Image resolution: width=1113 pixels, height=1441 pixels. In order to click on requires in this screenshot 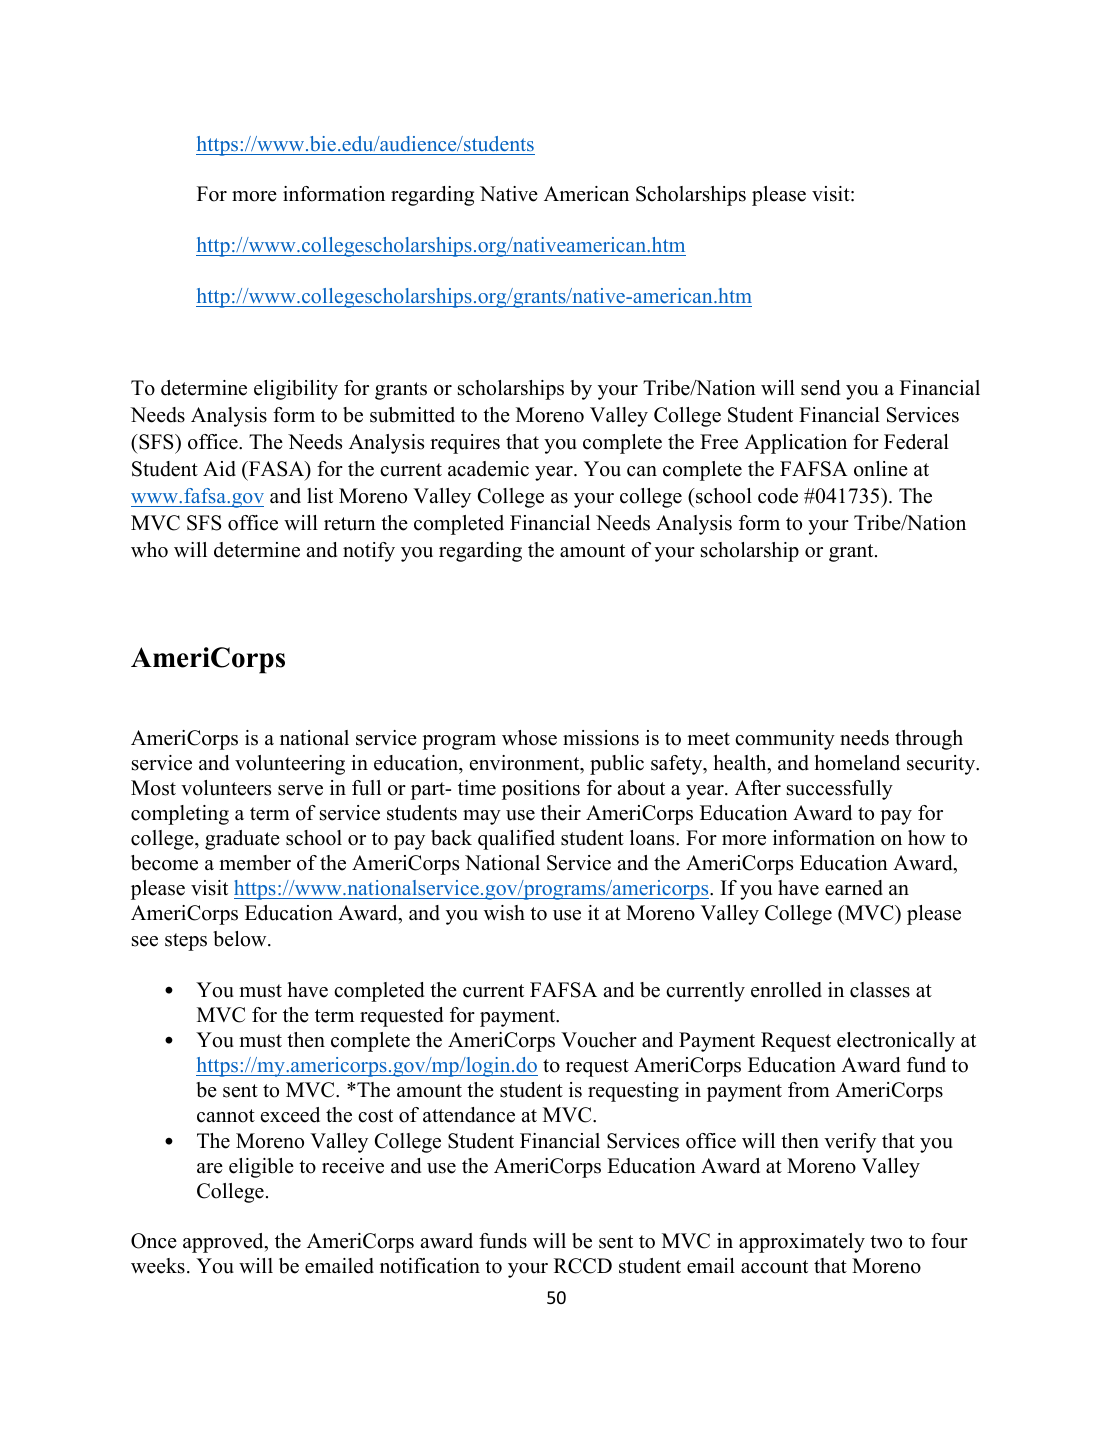, I will do `click(465, 444)`.
